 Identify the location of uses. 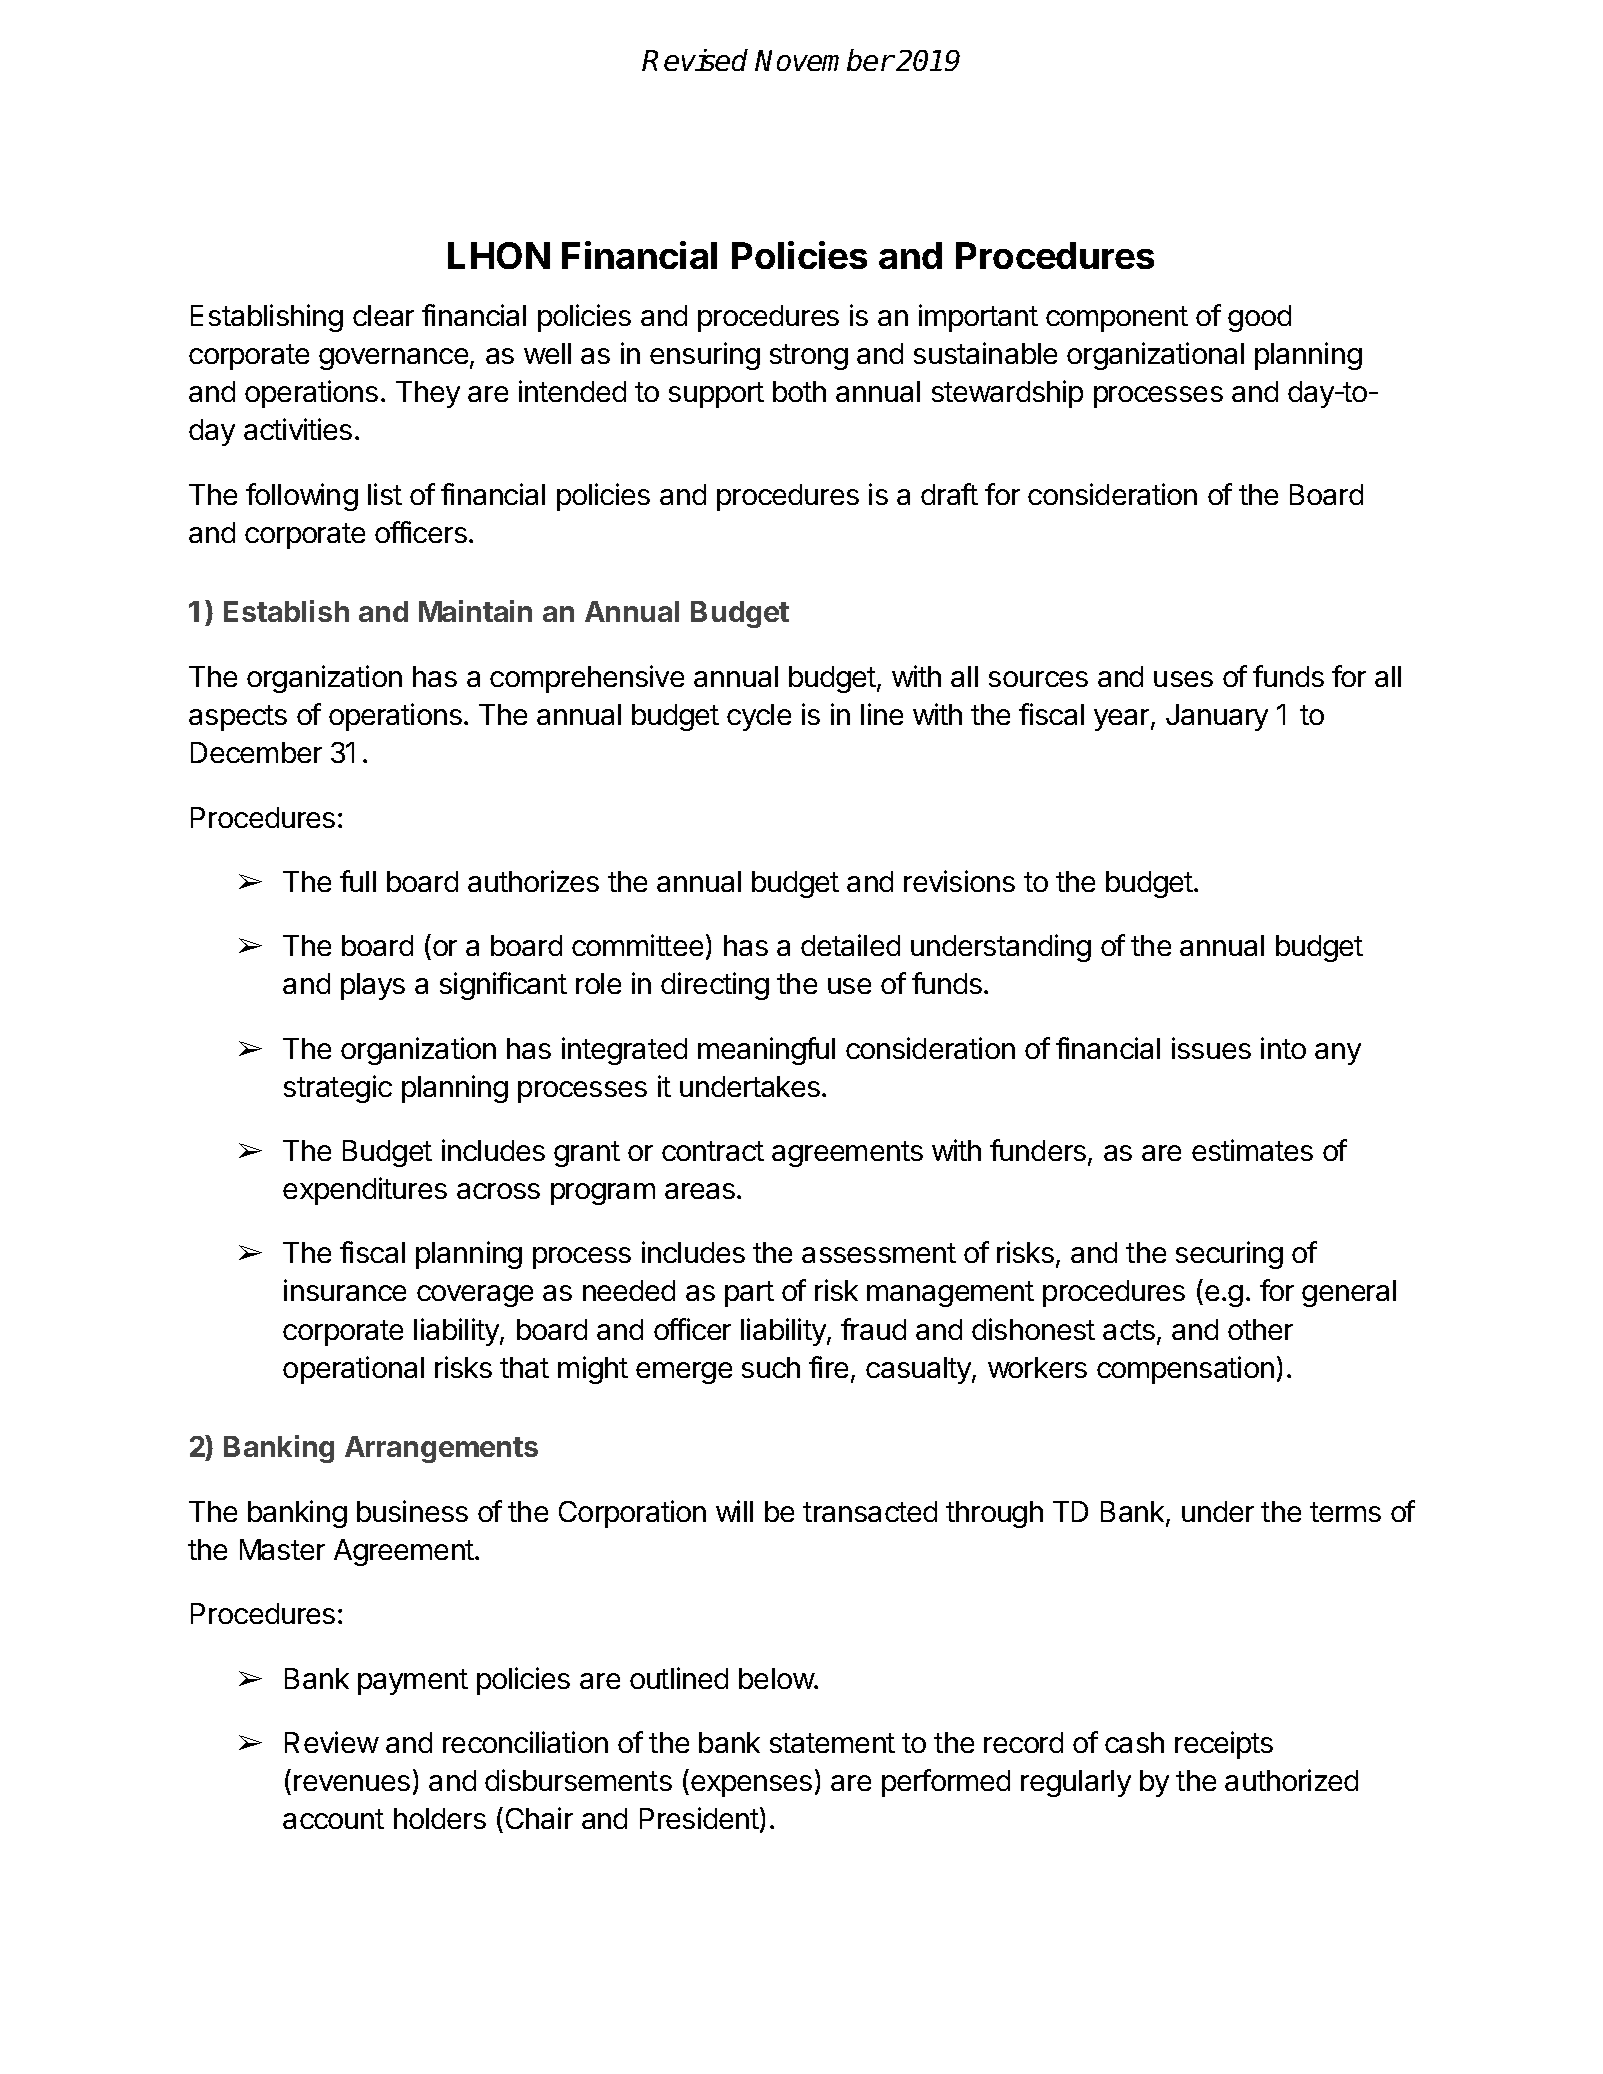
(1183, 679).
